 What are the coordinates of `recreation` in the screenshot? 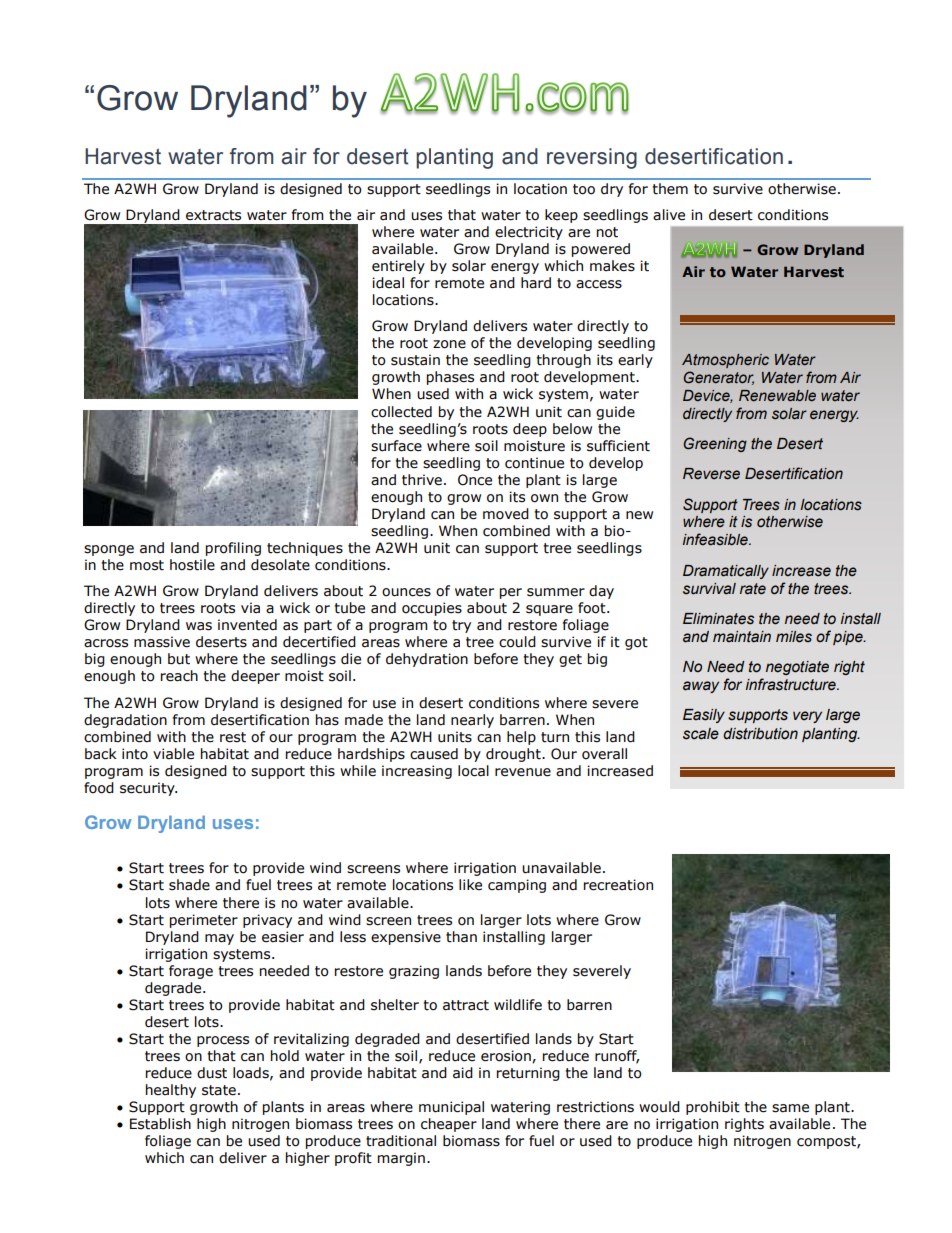 It's located at (618, 885).
